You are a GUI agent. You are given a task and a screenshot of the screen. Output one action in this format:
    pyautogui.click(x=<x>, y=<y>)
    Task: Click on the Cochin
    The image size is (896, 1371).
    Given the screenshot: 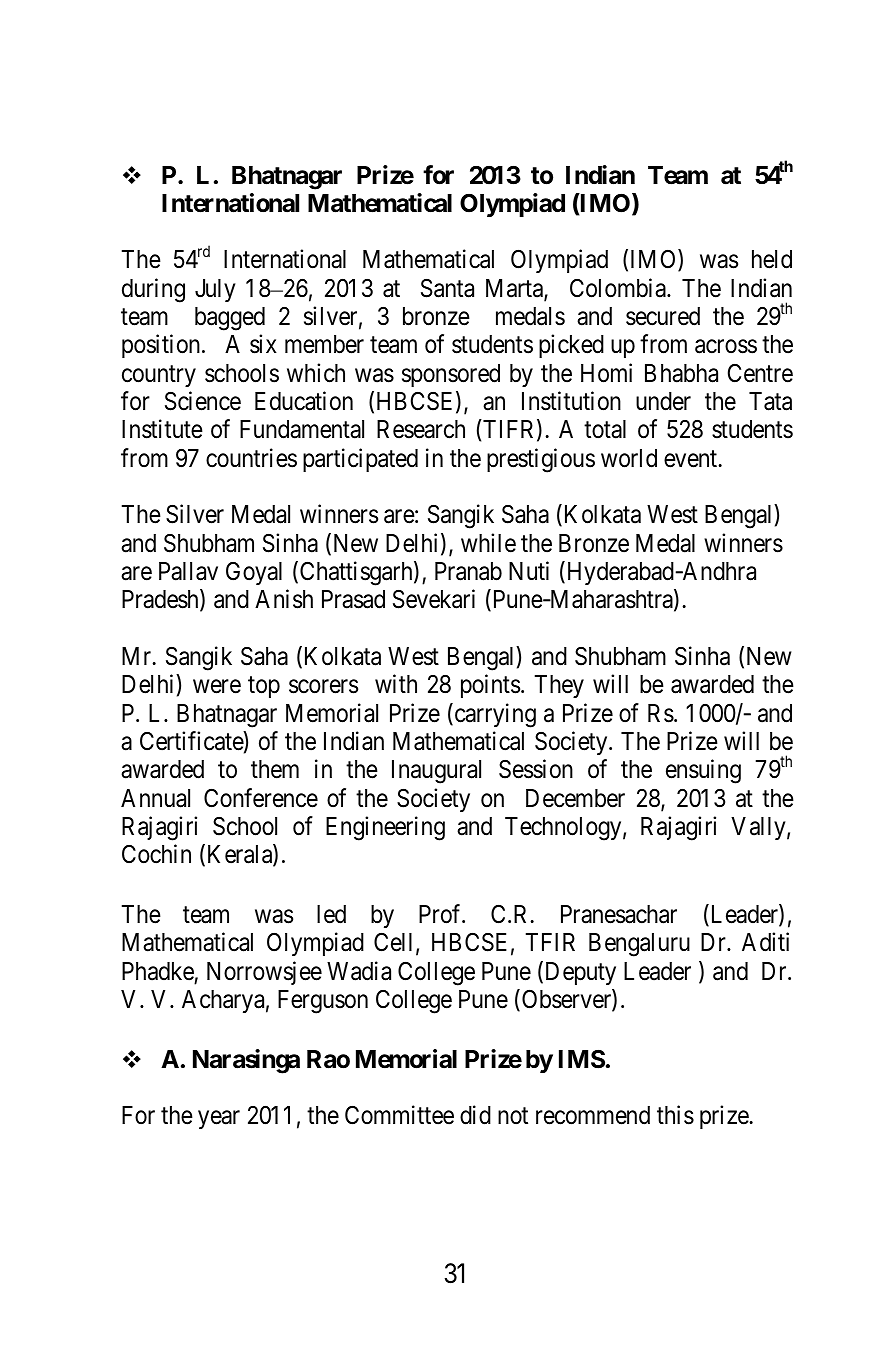 What is the action you would take?
    pyautogui.click(x=156, y=854)
